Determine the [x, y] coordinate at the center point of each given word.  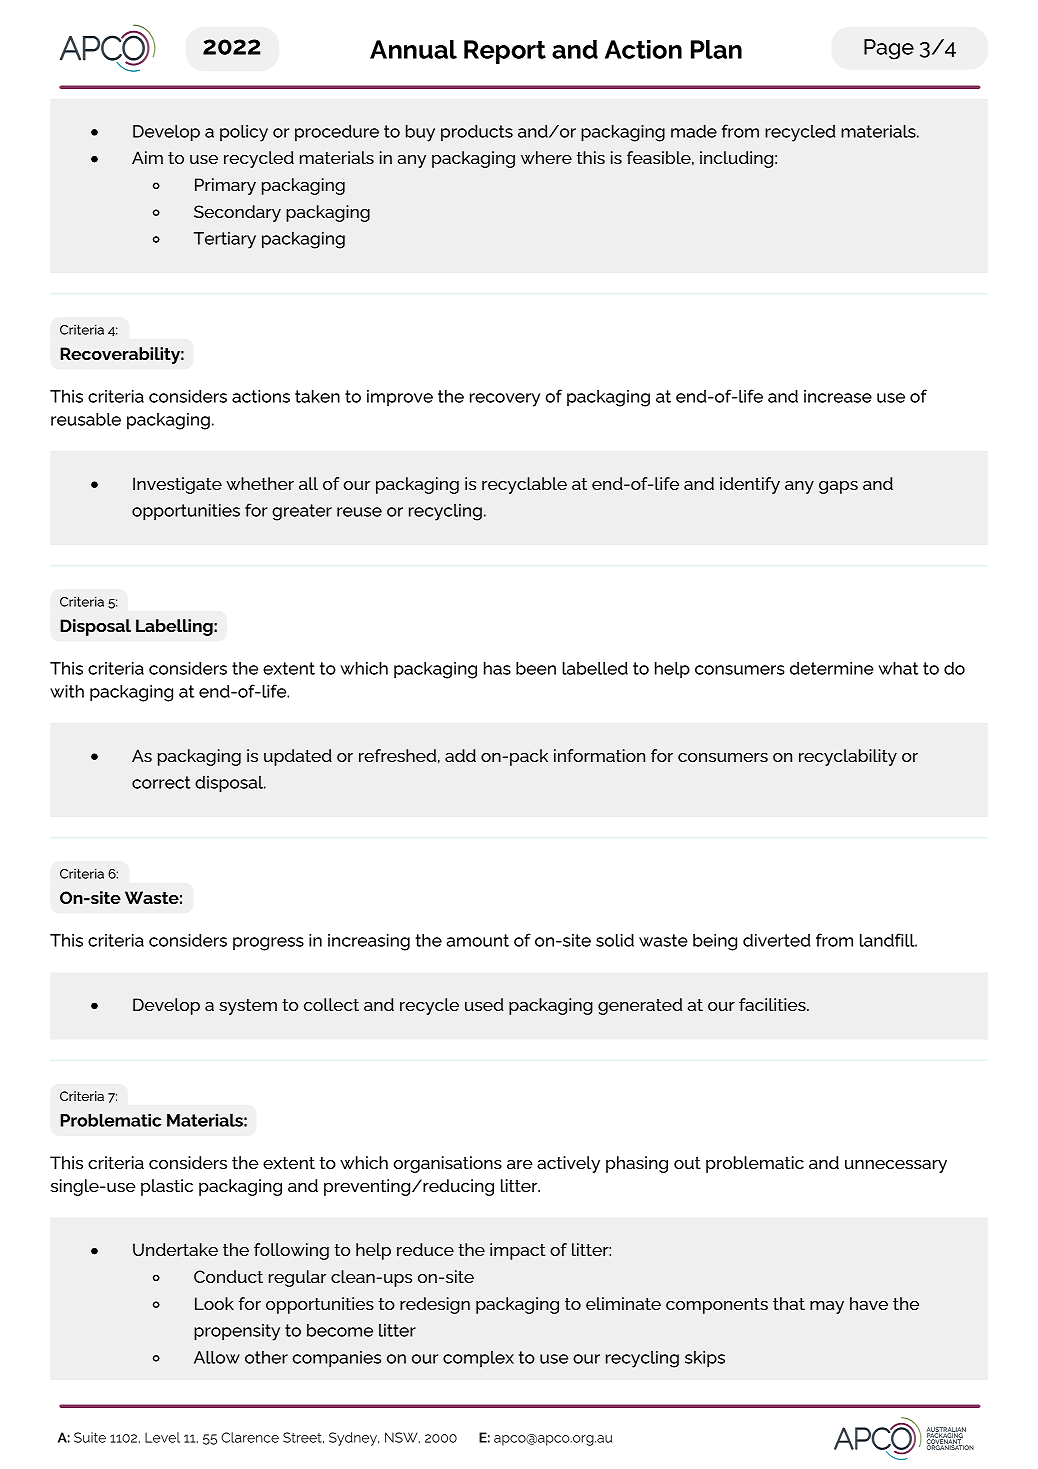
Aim [147, 157]
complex [478, 1359]
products [477, 132]
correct [161, 782]
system [248, 1007]
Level [162, 1437]
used [484, 1004]
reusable [86, 419]
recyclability [848, 757]
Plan [716, 49]
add [460, 755]
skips [705, 1359]
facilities [773, 1004]
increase [838, 396]
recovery [505, 400]
